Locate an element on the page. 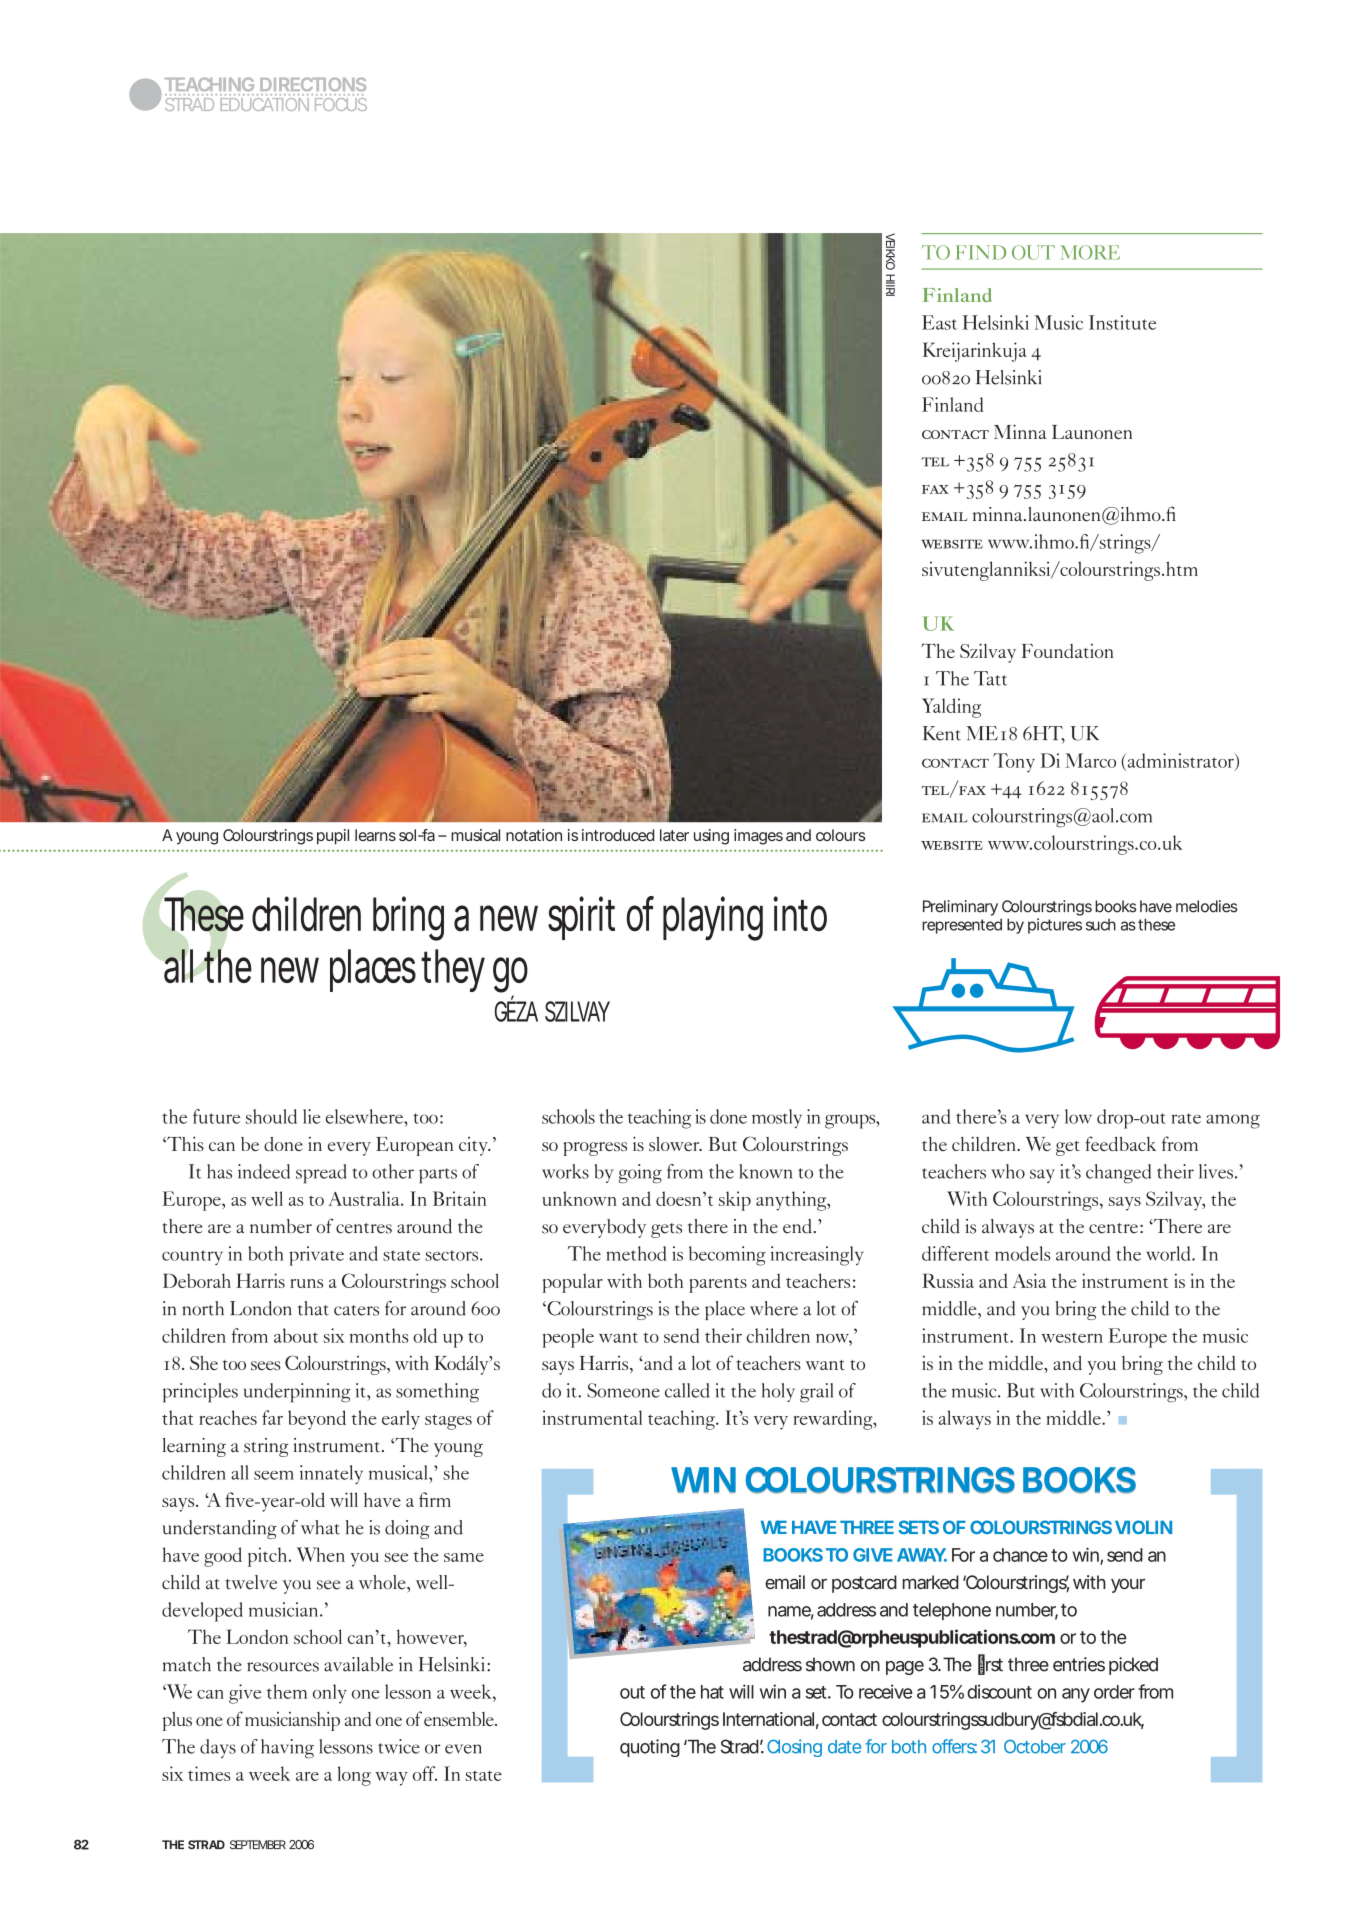 This image has width=1359, height=1923. they is located at coordinates (453, 970).
